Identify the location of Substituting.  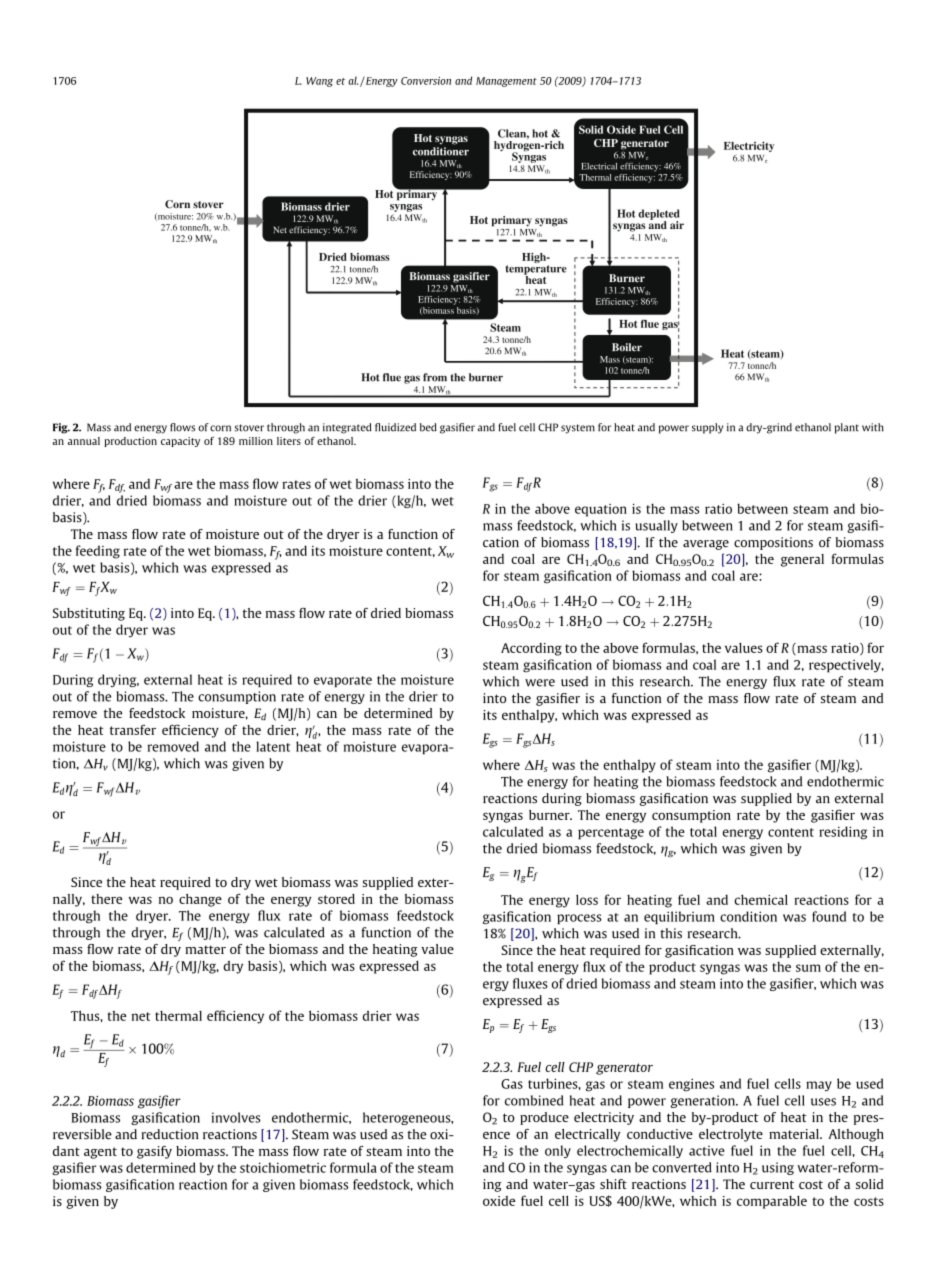
(89, 614).
